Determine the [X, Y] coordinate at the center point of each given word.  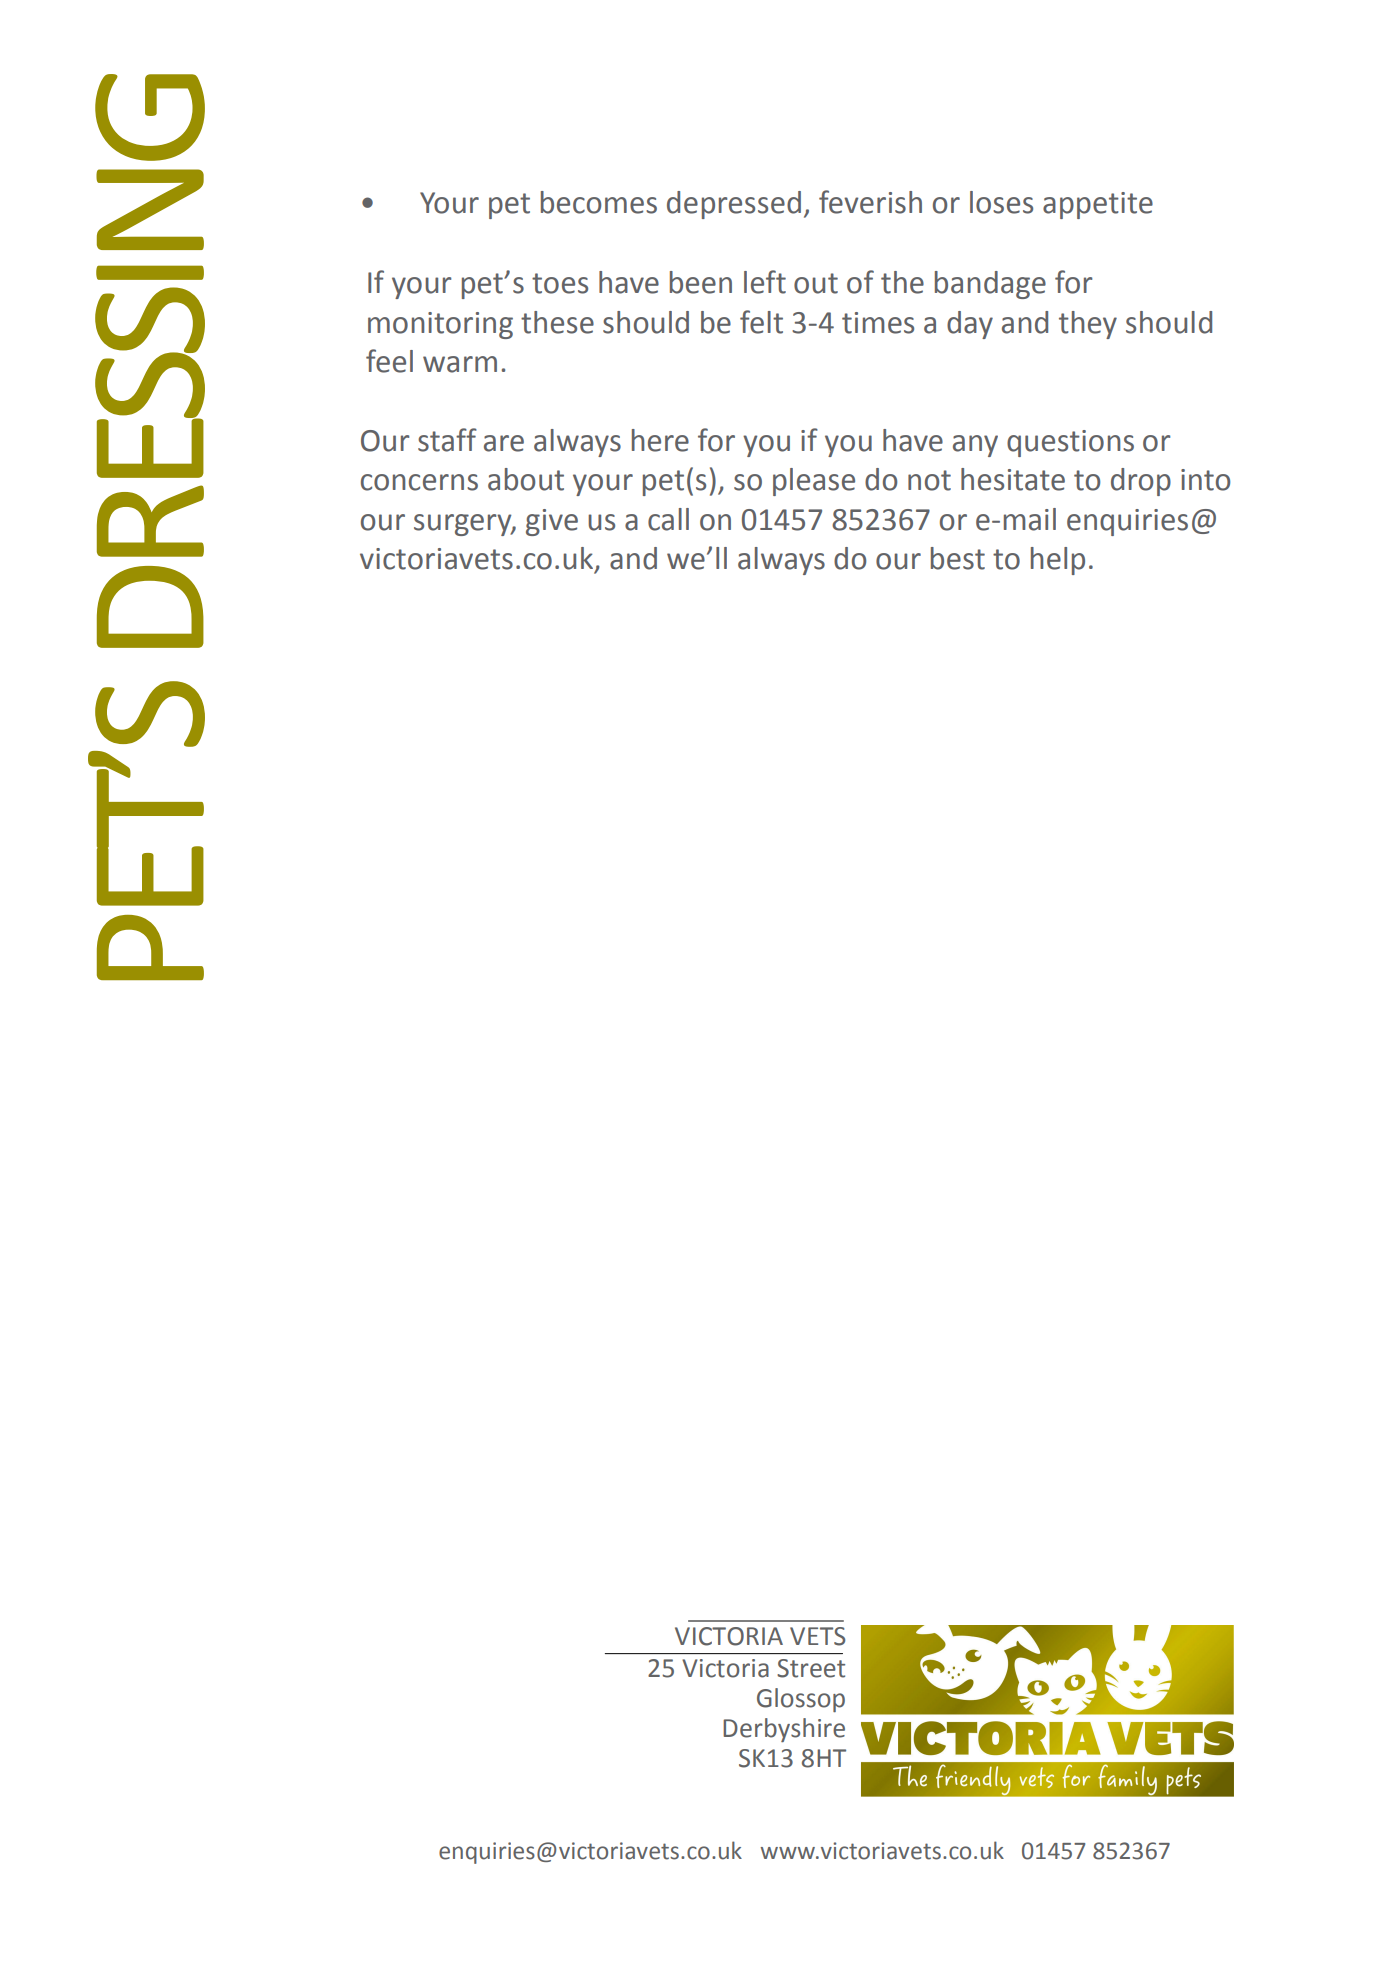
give [552, 522]
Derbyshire [784, 1730]
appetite [1098, 205]
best [958, 558]
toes [560, 283]
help [1058, 561]
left [765, 282]
